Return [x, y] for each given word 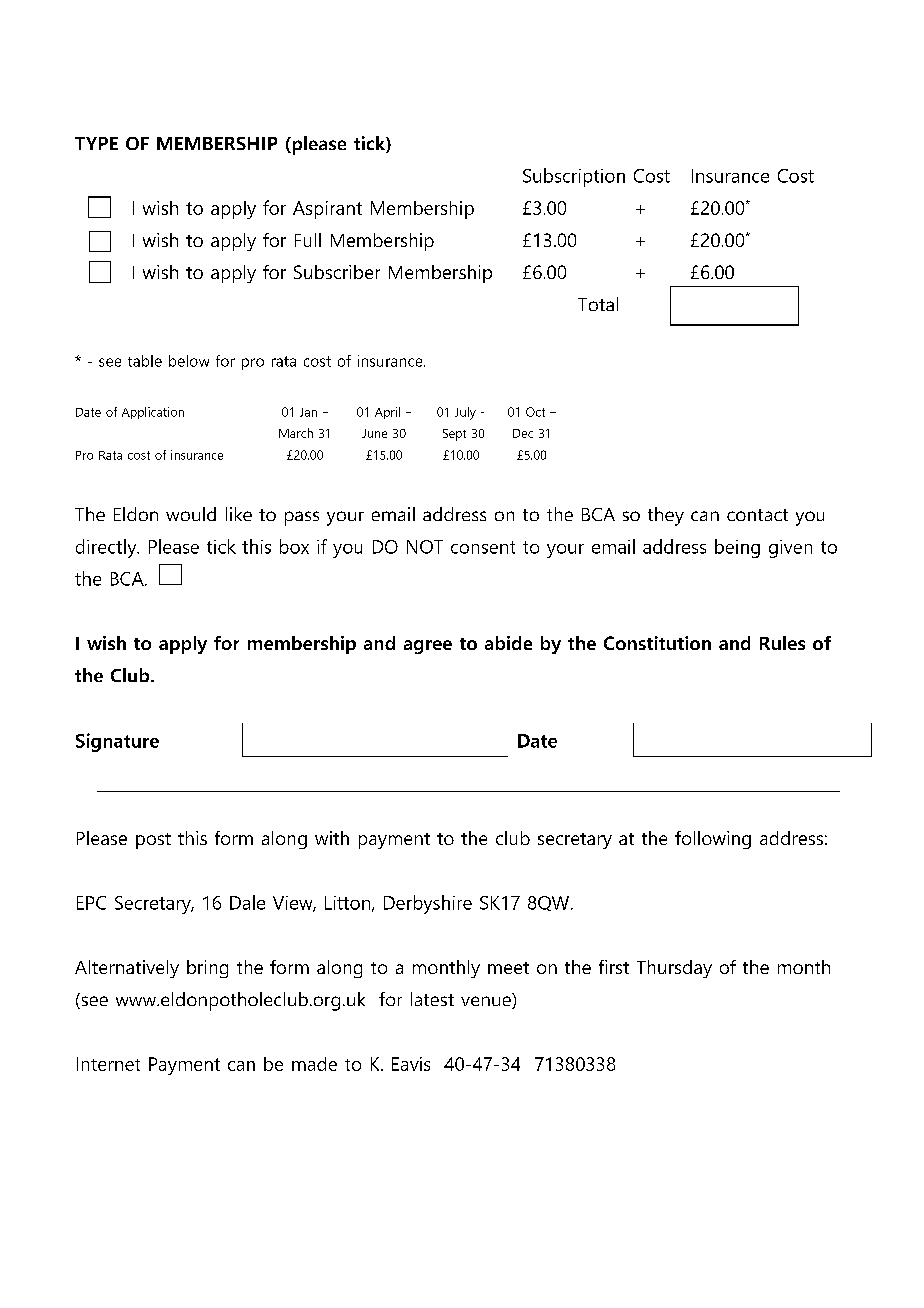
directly [107, 548]
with [332, 838]
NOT [425, 547]
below [189, 361]
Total [598, 304]
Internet [108, 1064]
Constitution [657, 643]
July [465, 413]
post [153, 841]
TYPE [96, 143]
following [713, 840]
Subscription [574, 177]
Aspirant [327, 210]
